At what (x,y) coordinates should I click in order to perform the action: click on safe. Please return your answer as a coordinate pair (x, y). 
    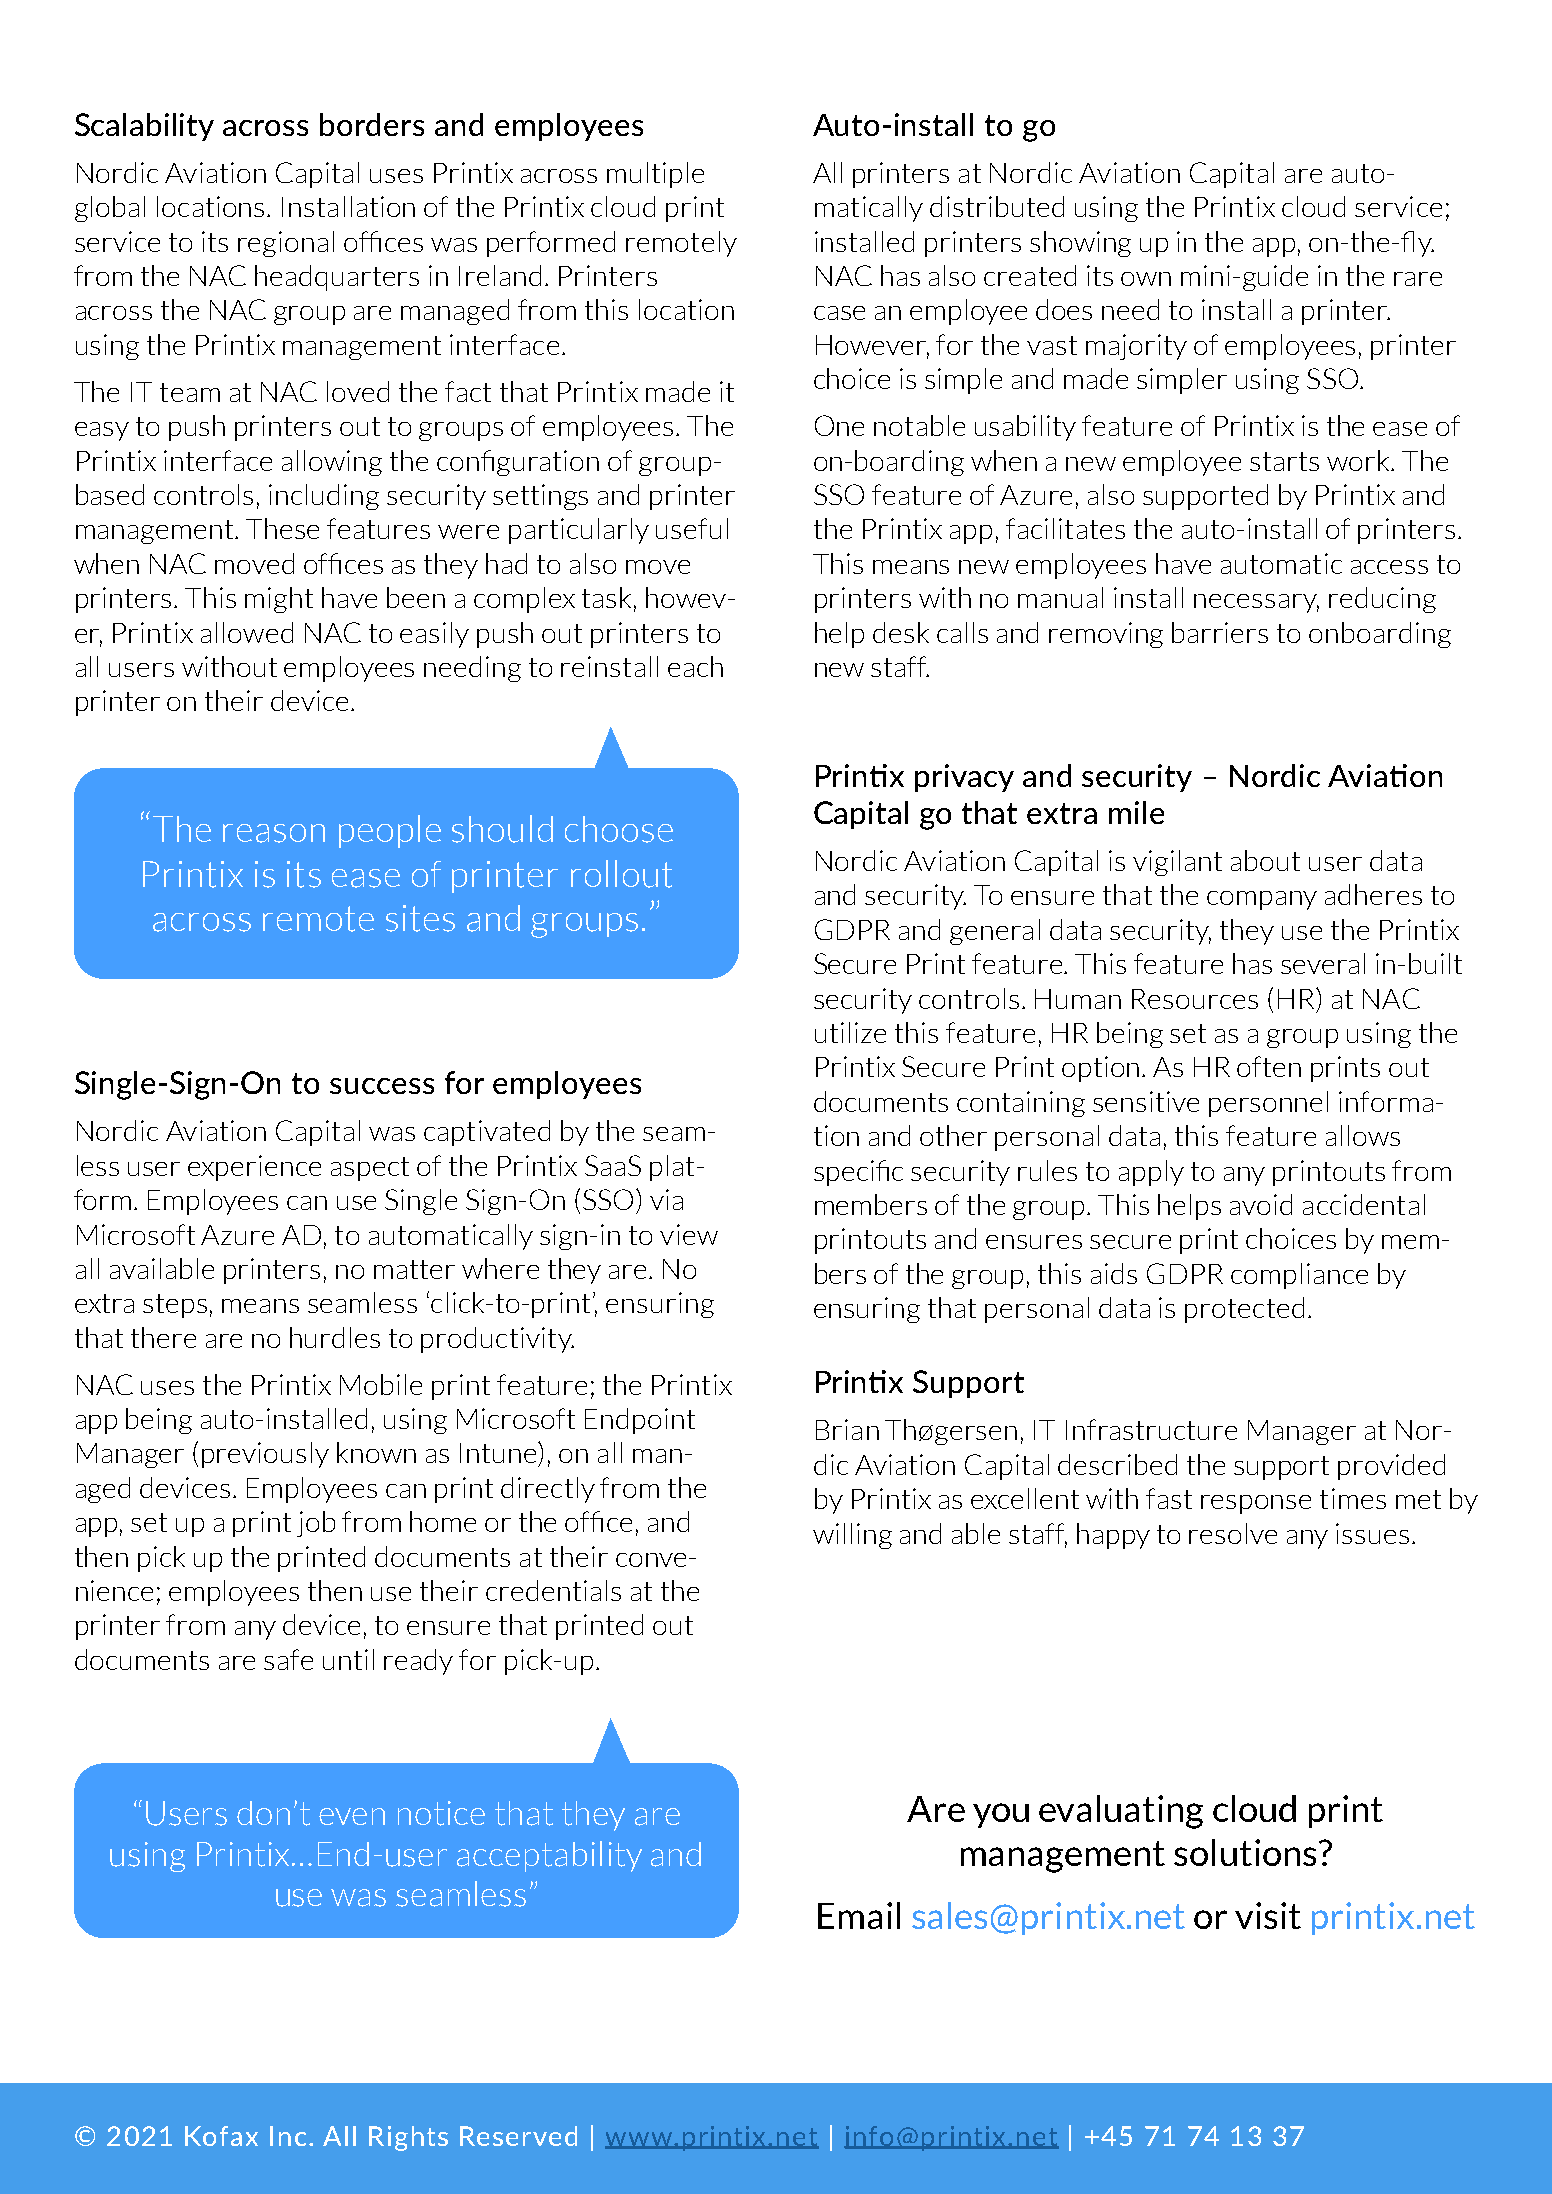
    Looking at the image, I should click on (288, 1659).
